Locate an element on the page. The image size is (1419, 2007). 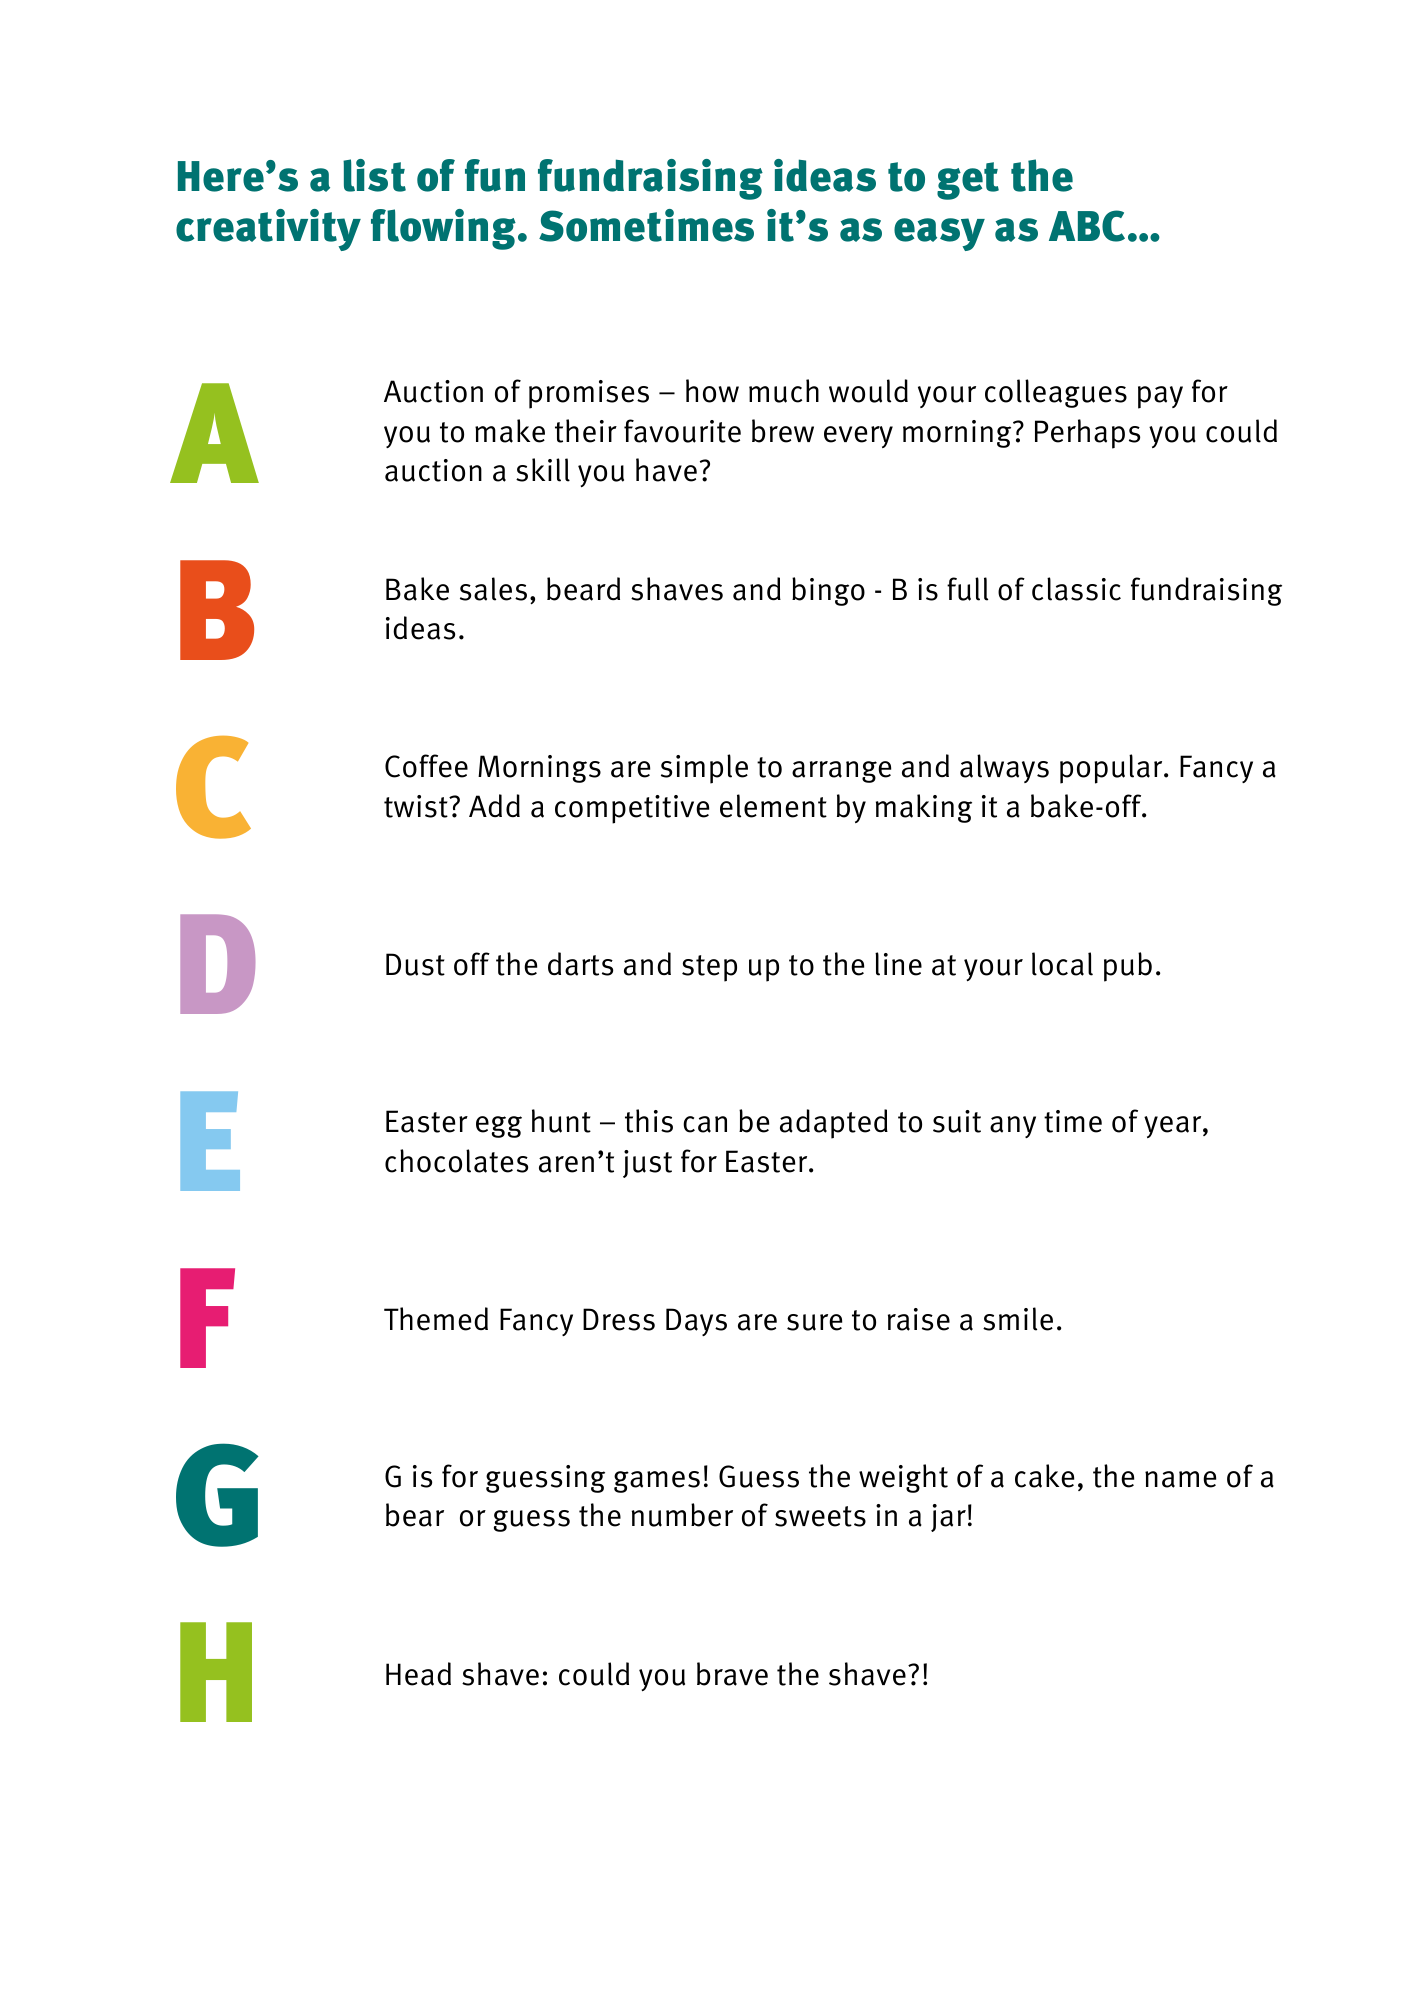
Days is located at coordinates (696, 1322).
